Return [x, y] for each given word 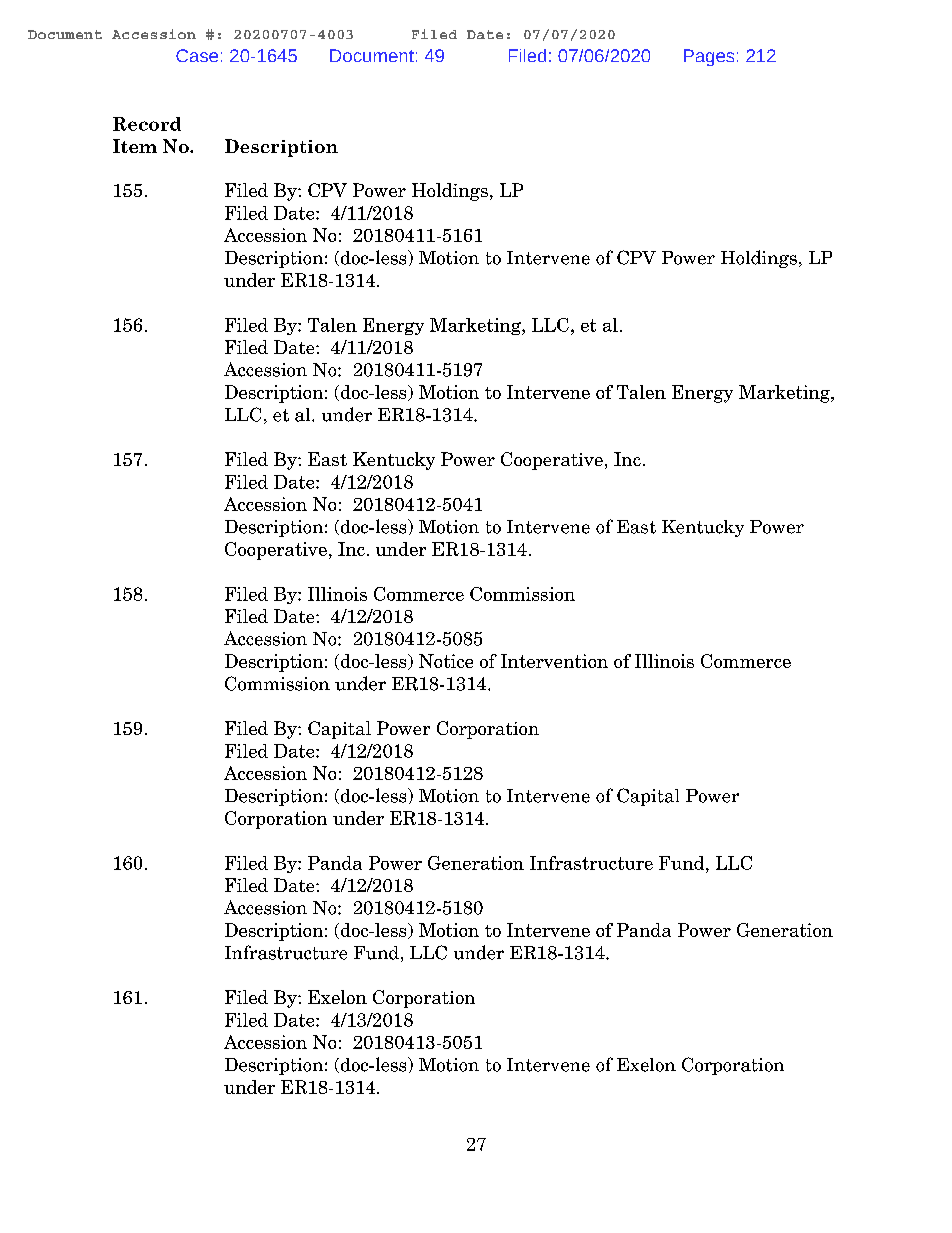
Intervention [554, 661]
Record [147, 124]
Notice [446, 661]
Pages [709, 57]
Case [197, 55]
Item [135, 146]
